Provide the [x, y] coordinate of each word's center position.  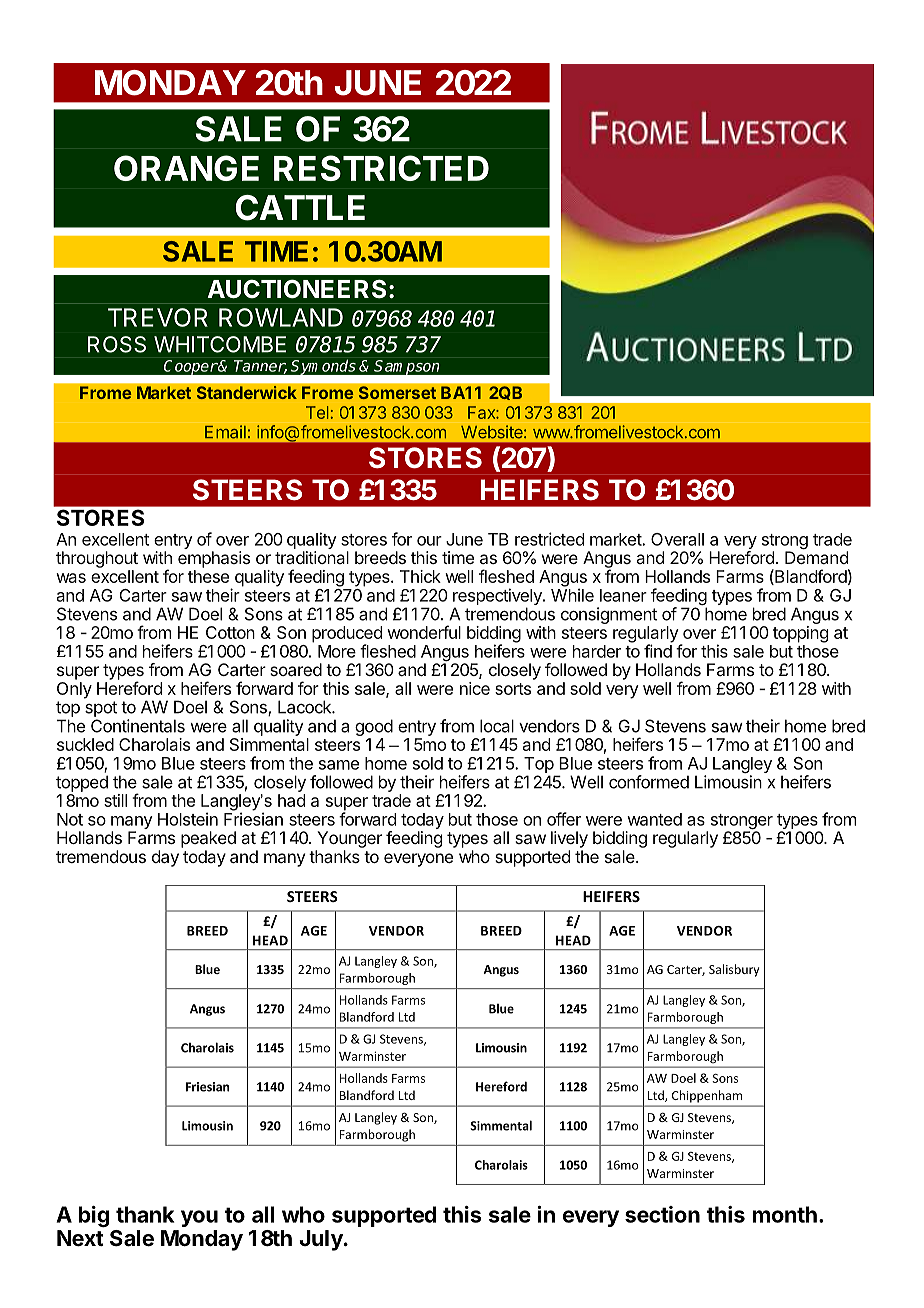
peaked [208, 839]
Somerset [397, 392]
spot [101, 709]
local [497, 726]
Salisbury [734, 970]
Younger [349, 839]
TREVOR [158, 317]
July [322, 1240]
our [429, 541]
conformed [649, 782]
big [94, 1216]
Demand [816, 557]
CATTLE [300, 208]
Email [225, 432]
